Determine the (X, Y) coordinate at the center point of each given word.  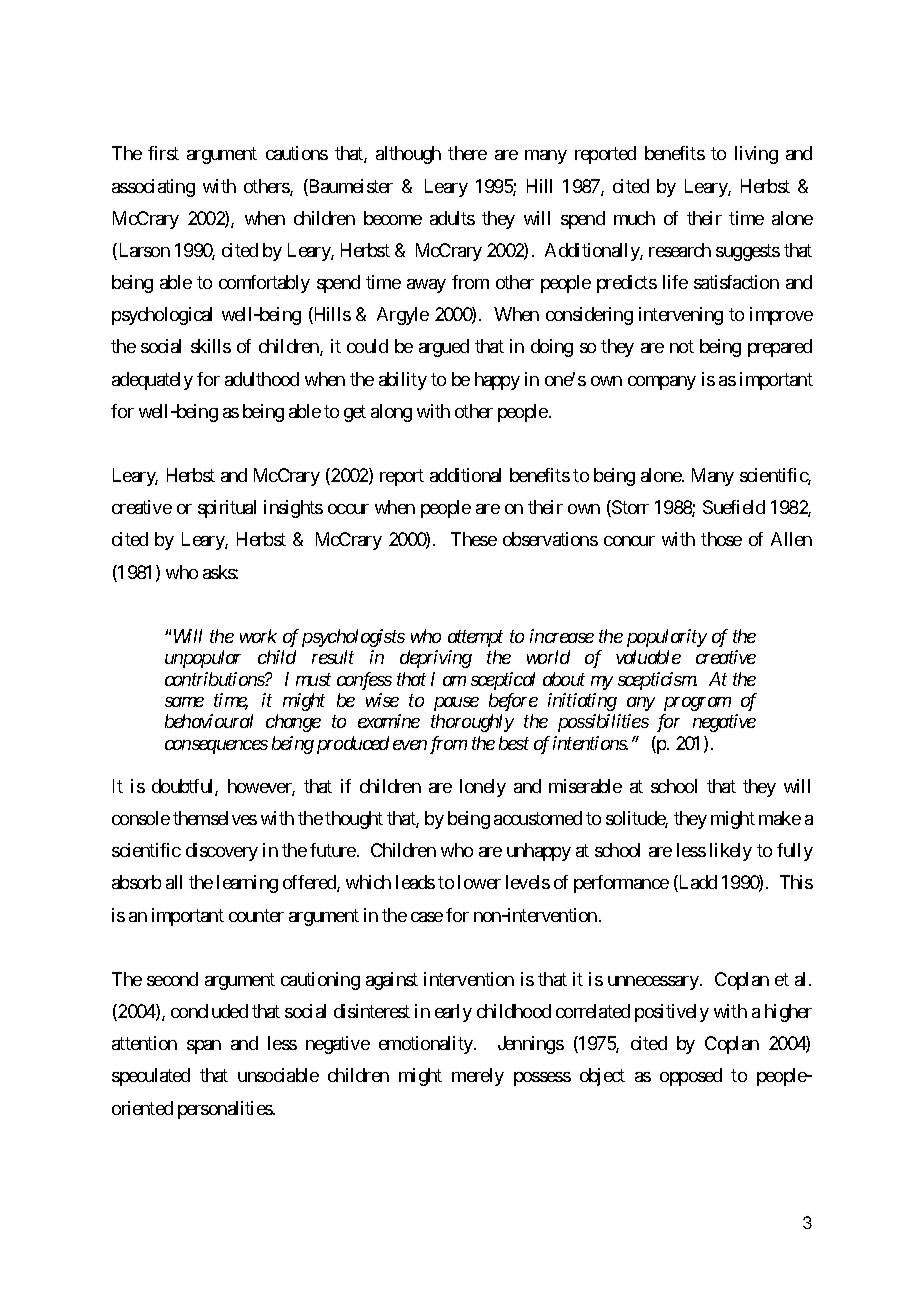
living (756, 155)
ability (403, 381)
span (204, 1047)
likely (731, 852)
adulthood (262, 379)
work (258, 636)
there (467, 153)
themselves (215, 818)
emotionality (427, 1045)
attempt (475, 639)
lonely (483, 788)
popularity (667, 638)
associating (153, 188)
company (662, 383)
